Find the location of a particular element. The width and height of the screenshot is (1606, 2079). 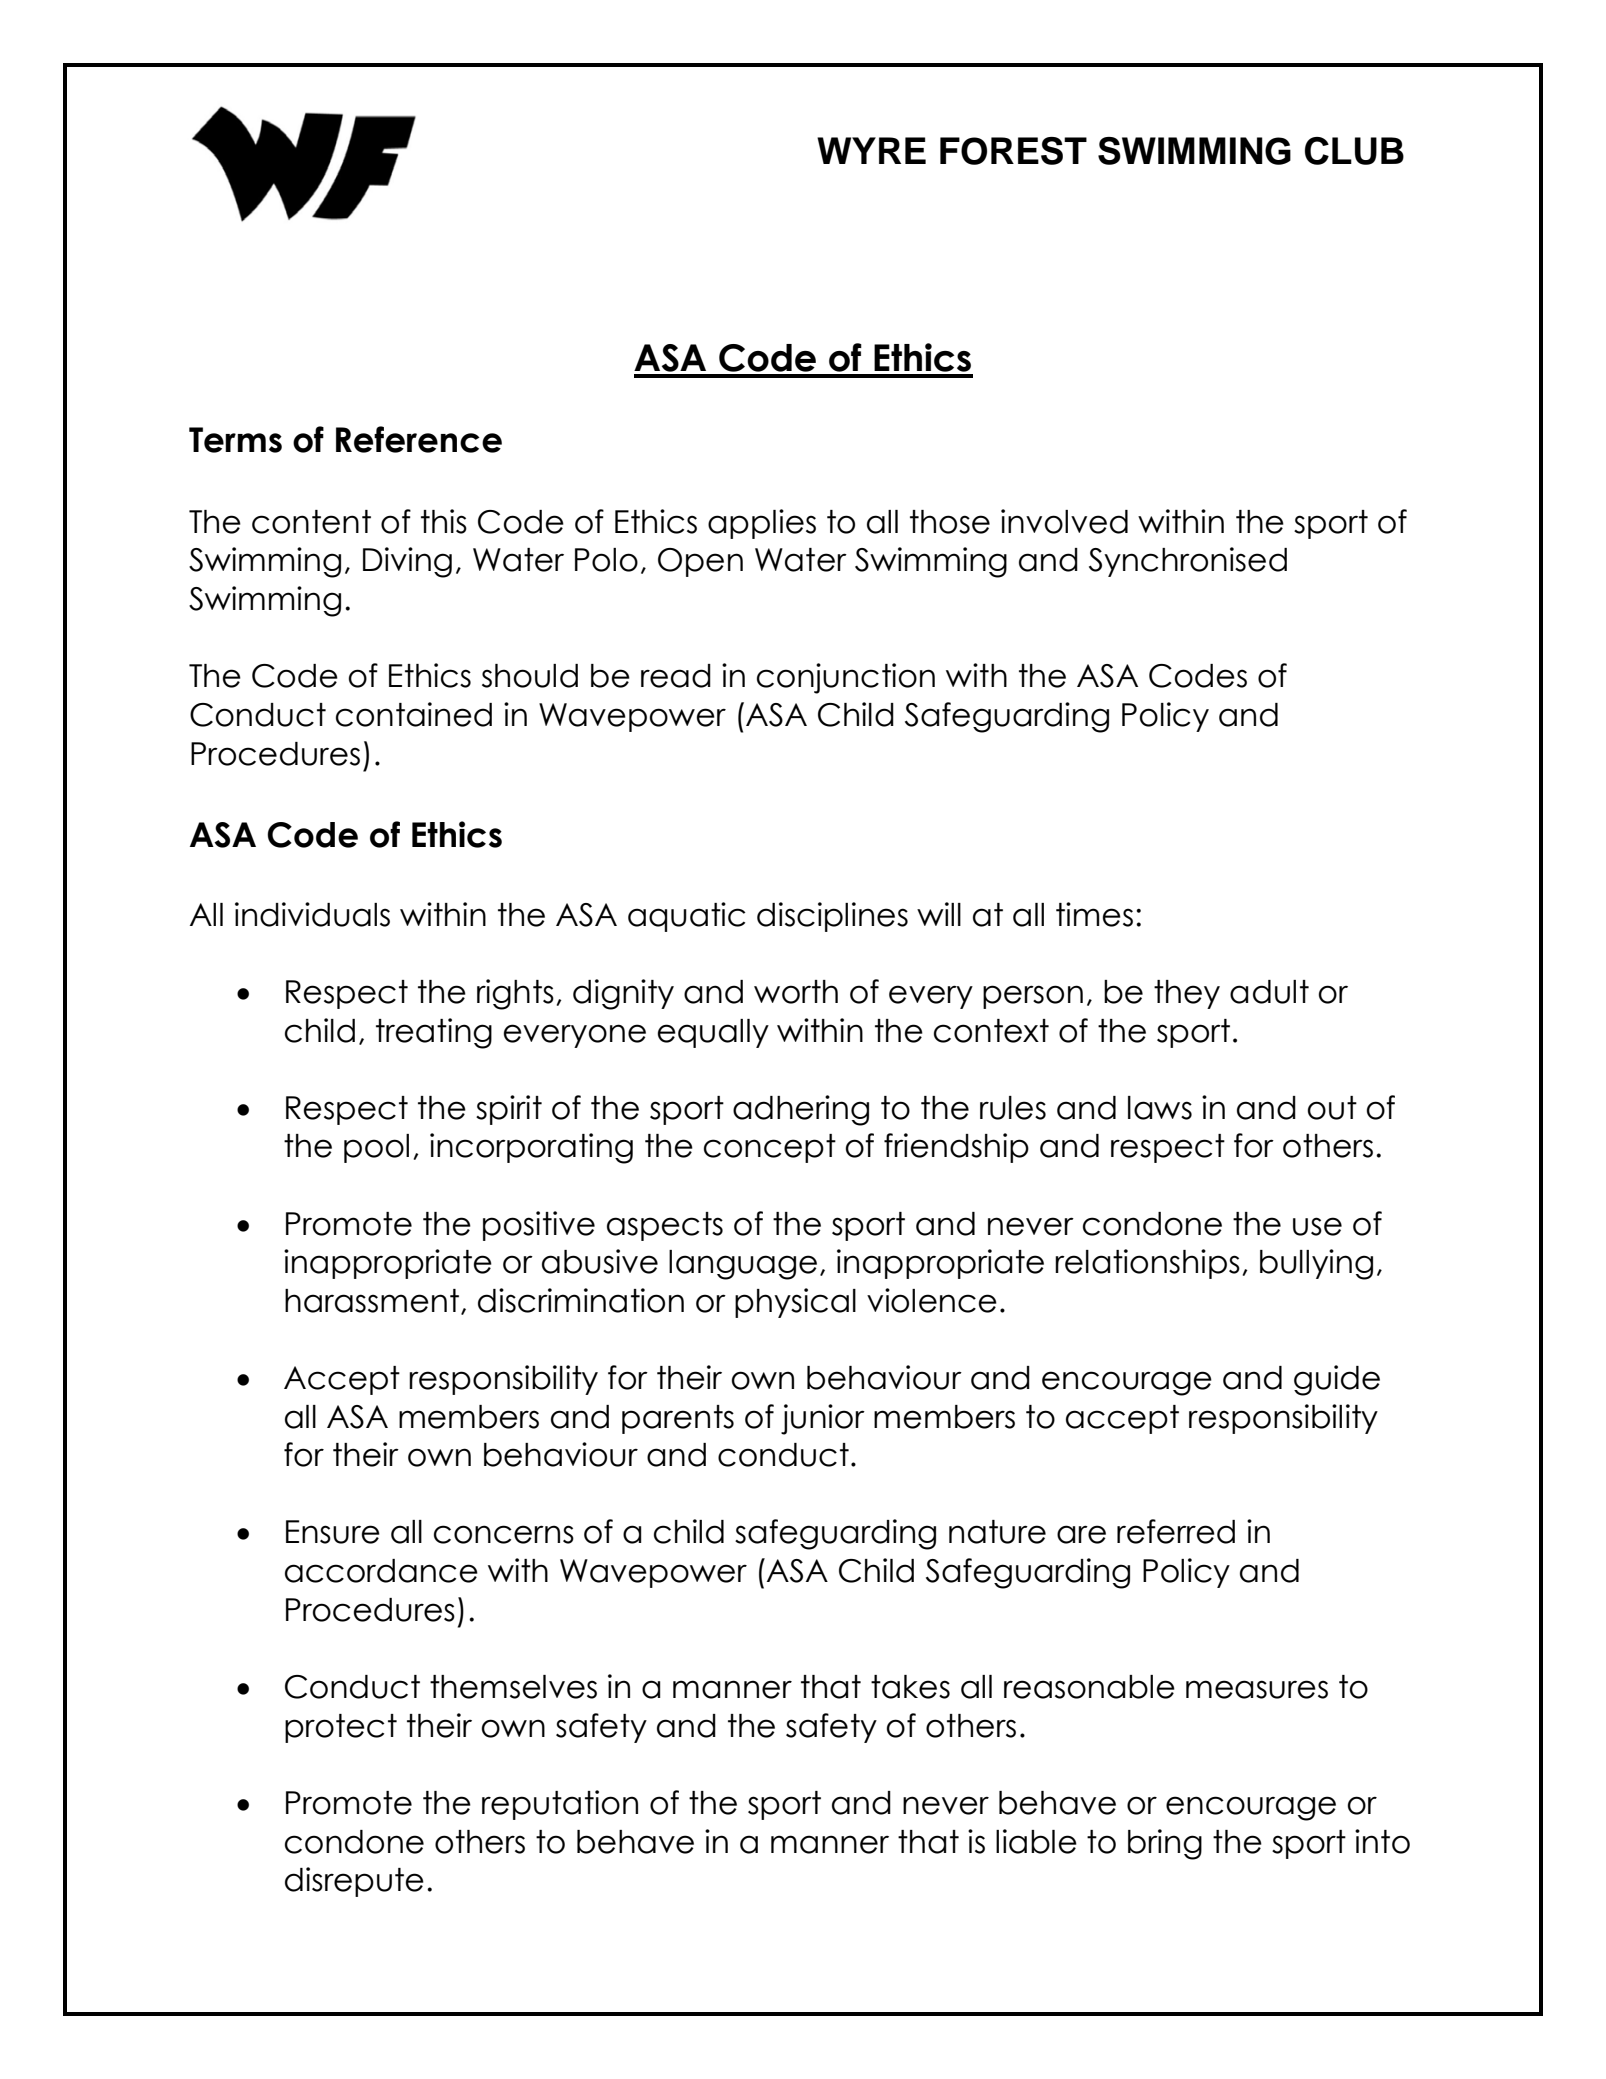

adult is located at coordinates (1269, 992).
